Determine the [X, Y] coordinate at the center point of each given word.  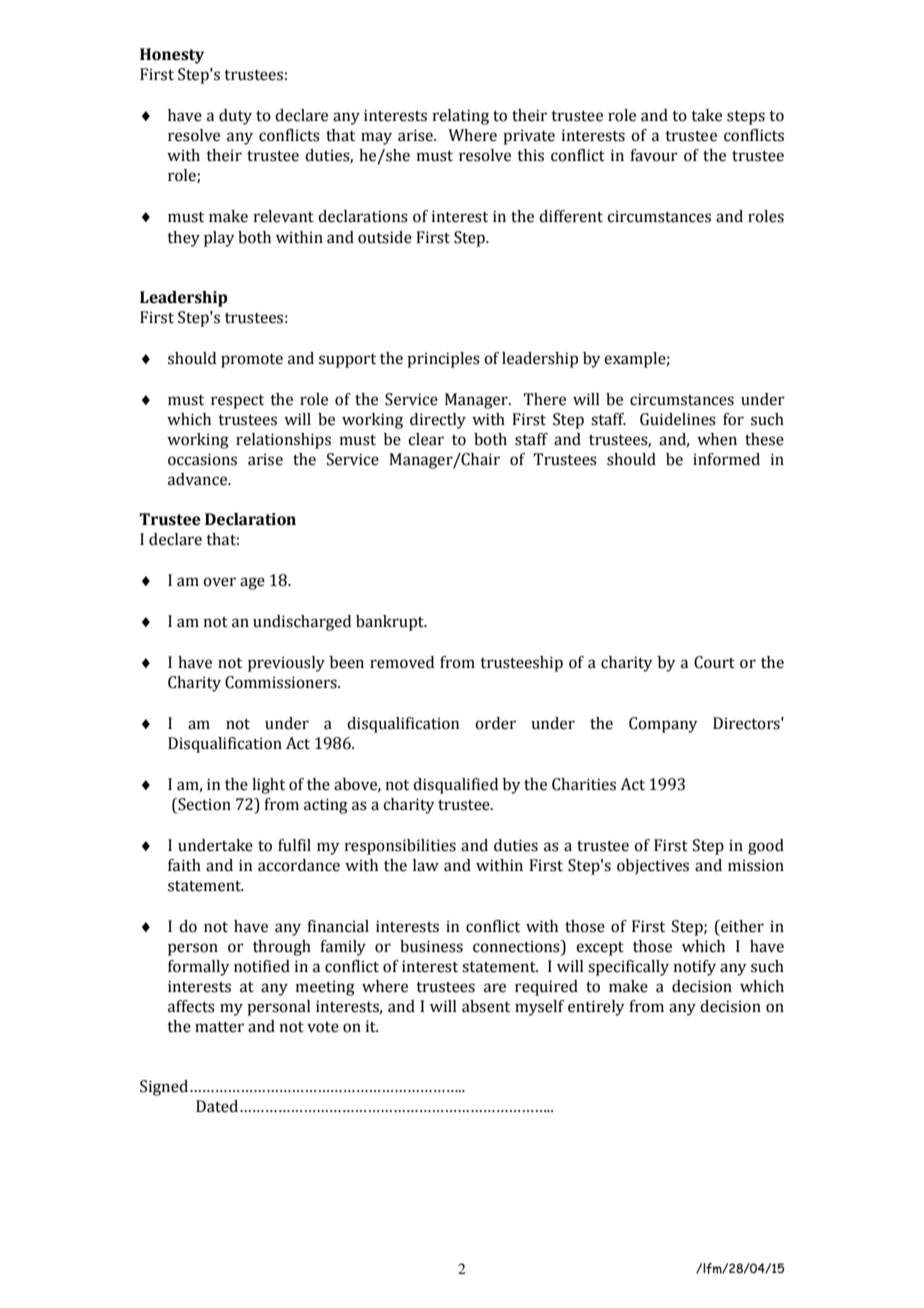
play [219, 239]
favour [654, 155]
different [571, 216]
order [495, 723]
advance [199, 479]
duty [235, 117]
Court [714, 662]
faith [184, 865]
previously [286, 664]
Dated [218, 1106]
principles [443, 360]
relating [461, 117]
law [426, 865]
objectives [653, 867]
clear [426, 439]
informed [726, 459]
